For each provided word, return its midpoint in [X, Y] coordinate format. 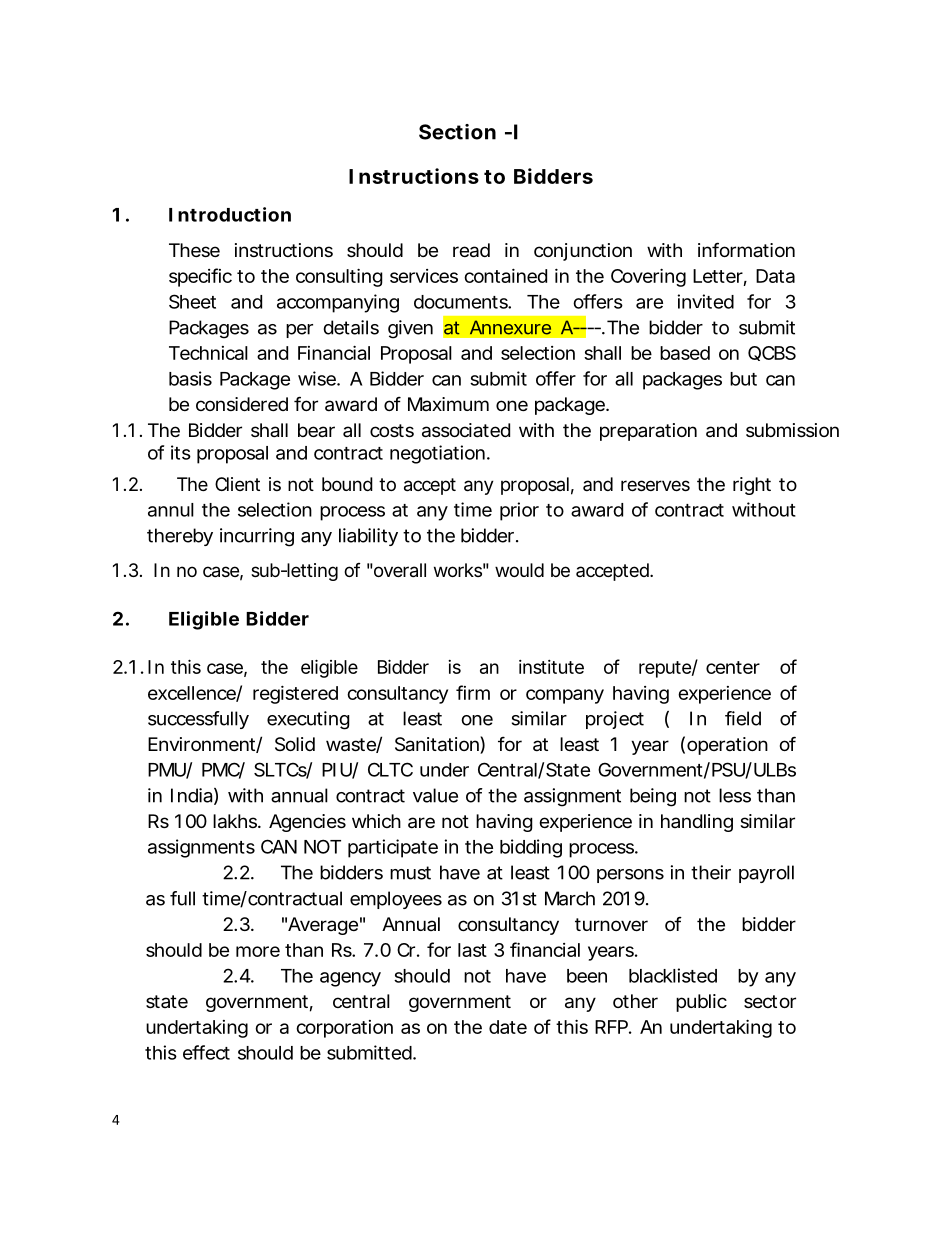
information [746, 250]
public [701, 1003]
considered [242, 404]
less [735, 795]
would [519, 570]
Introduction [230, 214]
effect [206, 1052]
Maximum [448, 404]
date [508, 1027]
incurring [257, 537]
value [435, 795]
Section [457, 132]
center [733, 667]
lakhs [236, 821]
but [743, 379]
